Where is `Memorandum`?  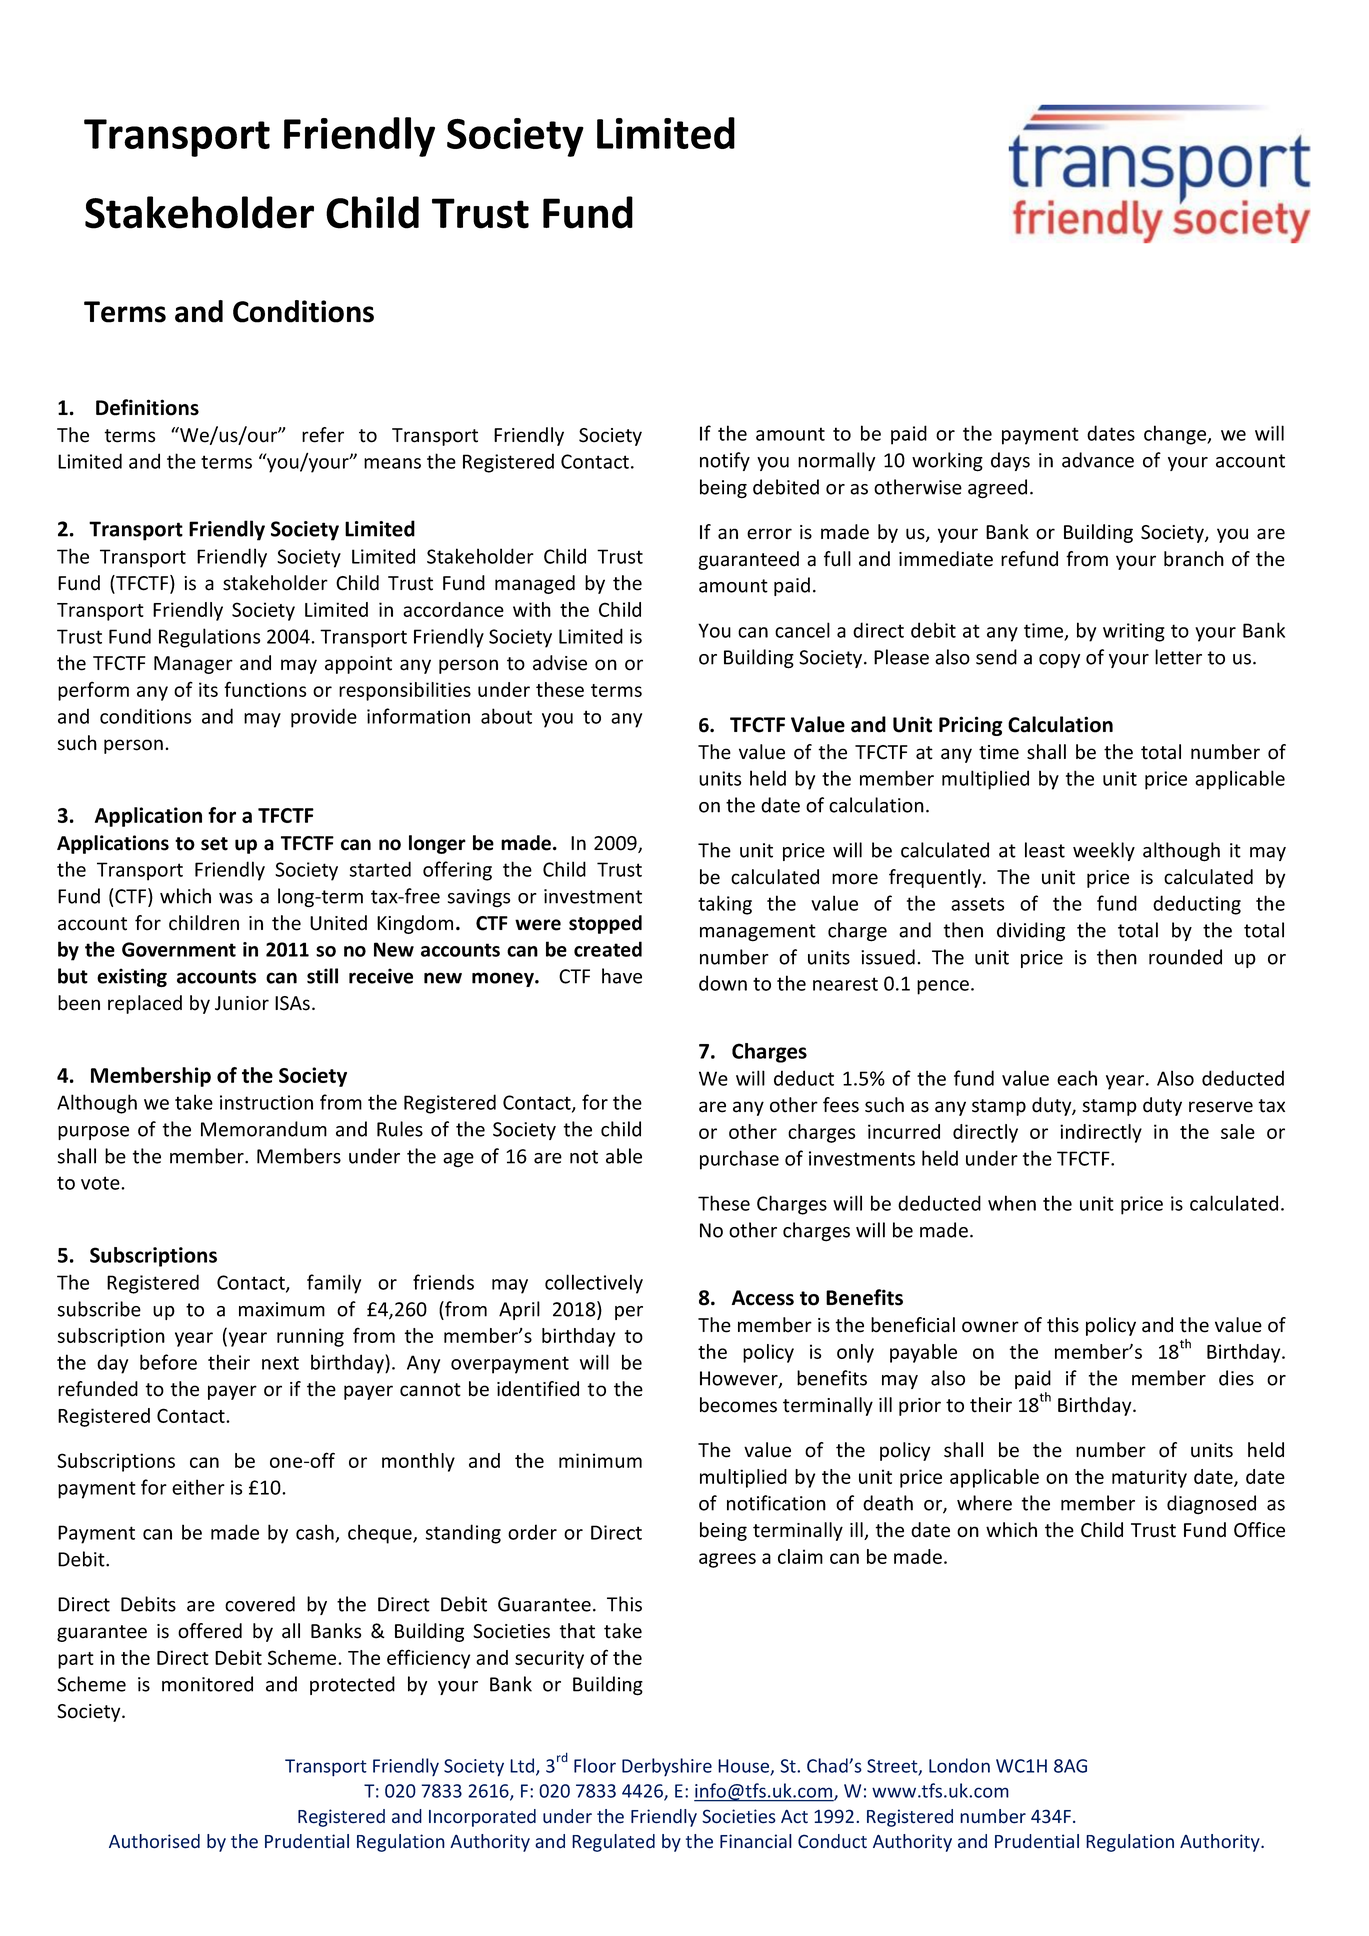 Memorandum is located at coordinates (264, 1129).
